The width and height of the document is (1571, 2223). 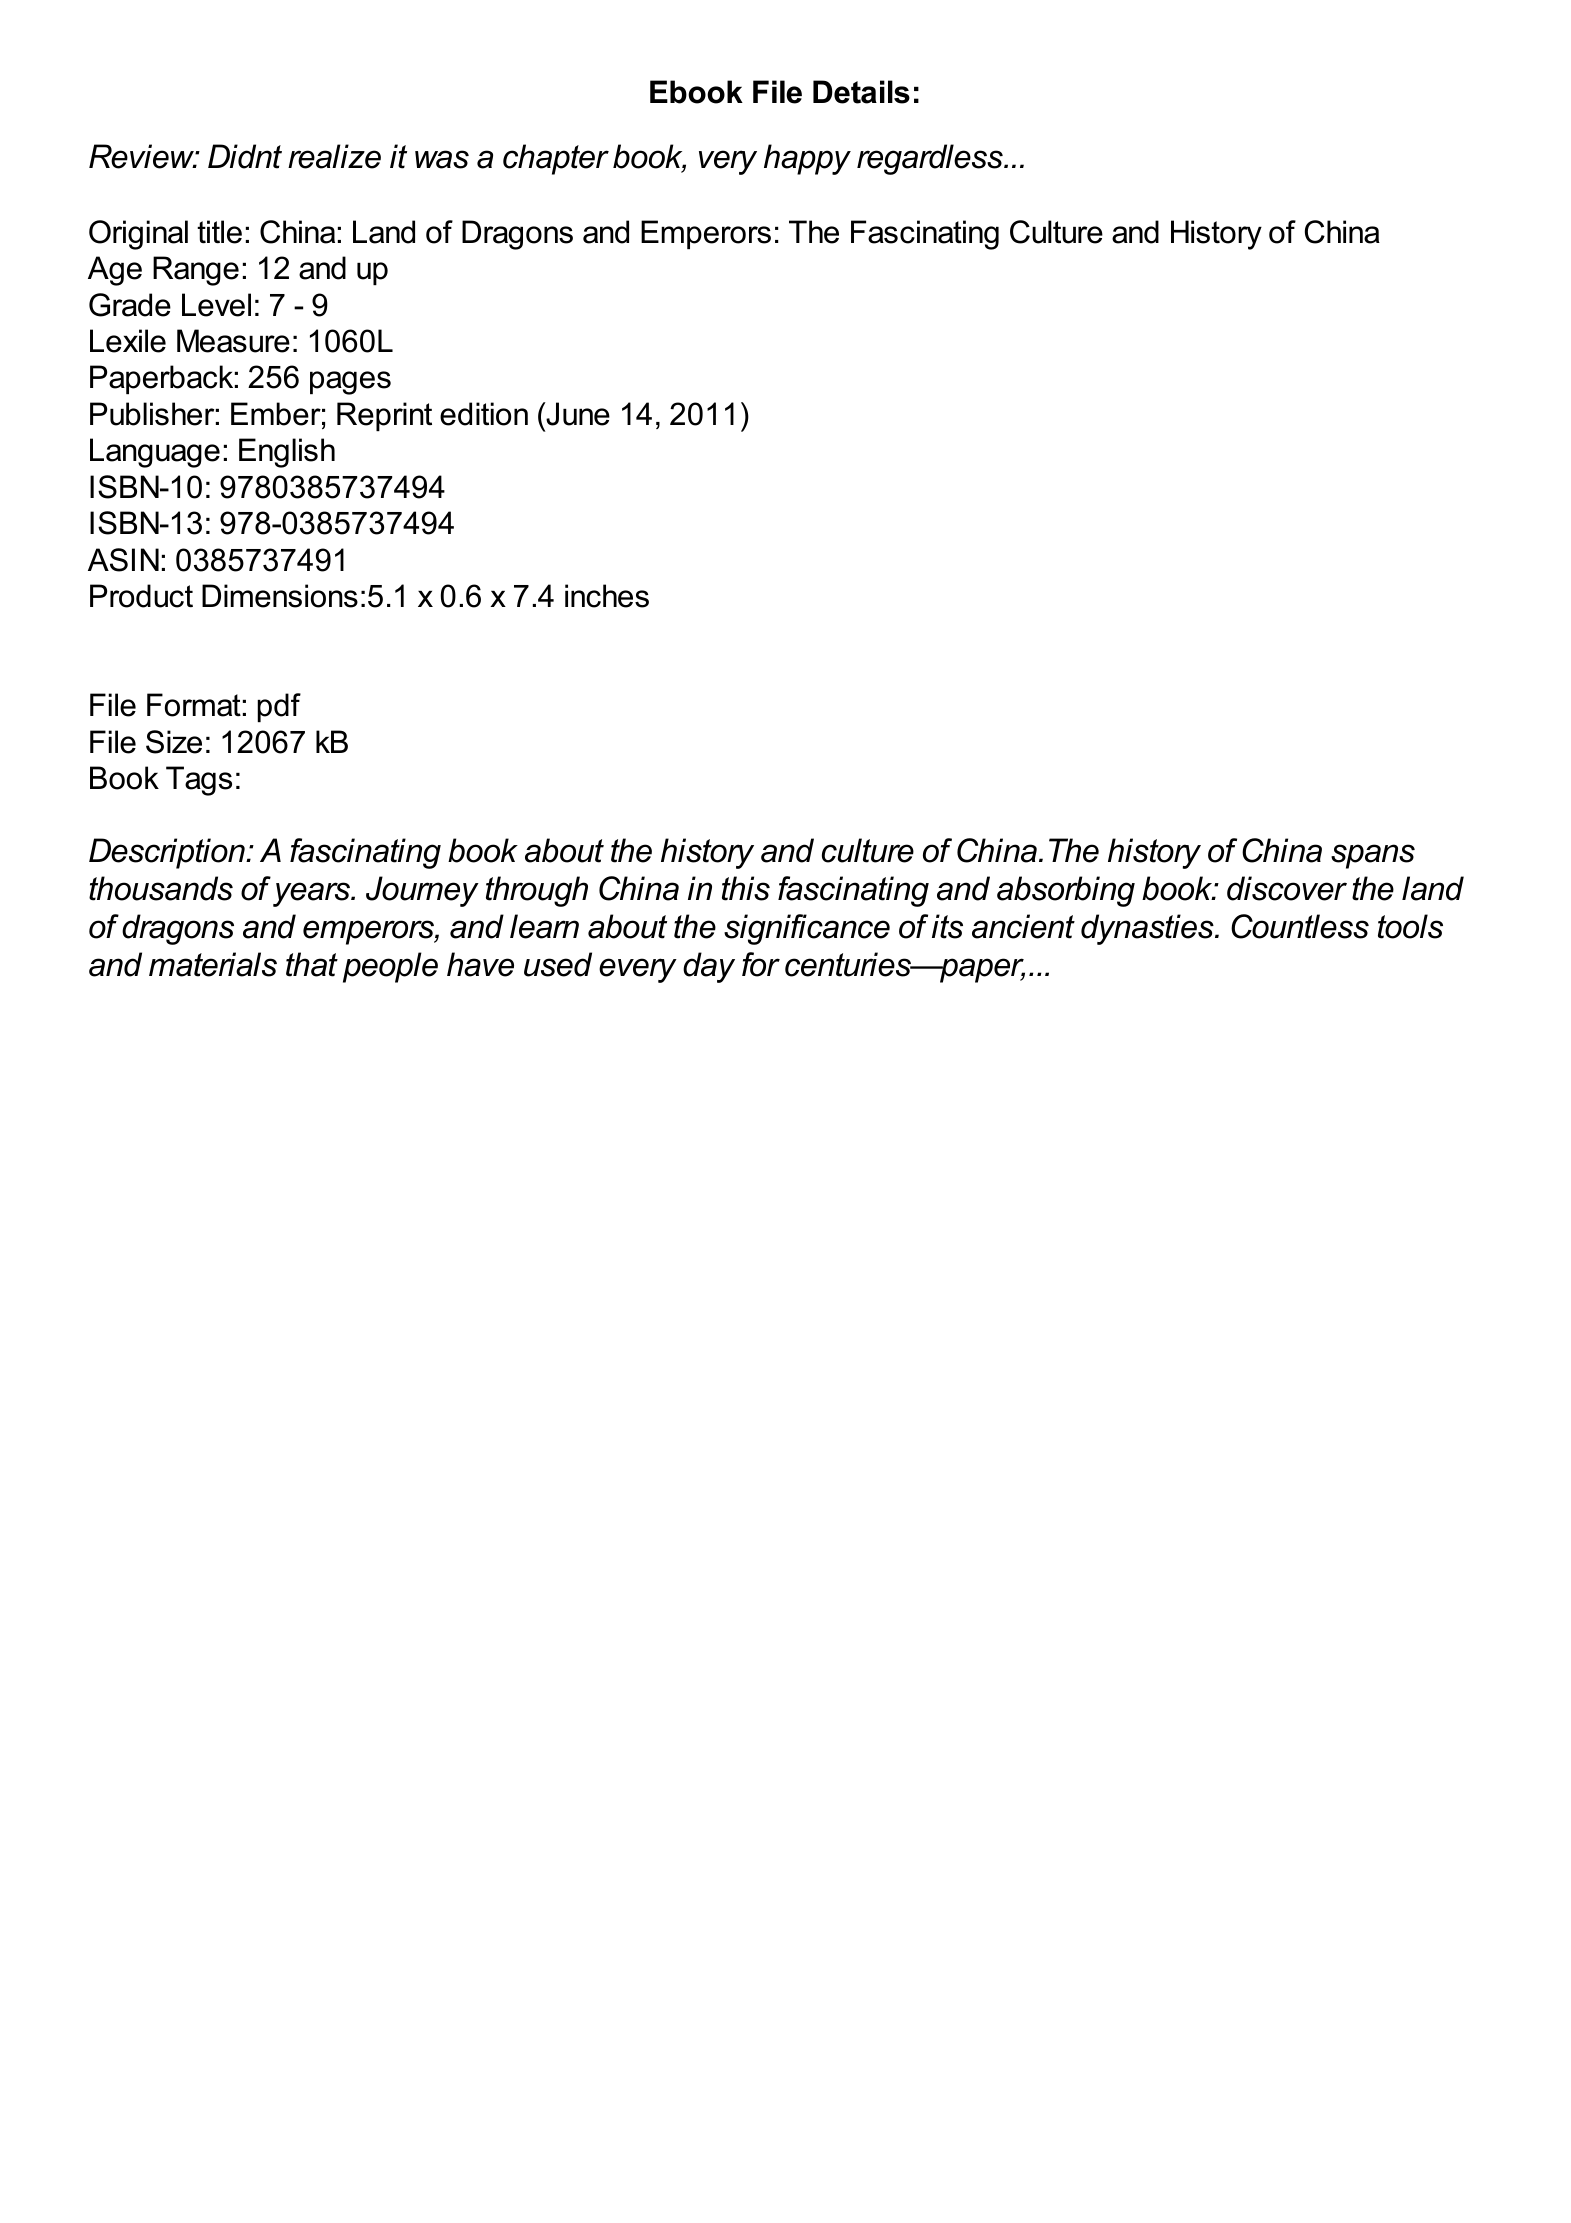 What do you see at coordinates (577, 414) in the document?
I see `June` at bounding box center [577, 414].
